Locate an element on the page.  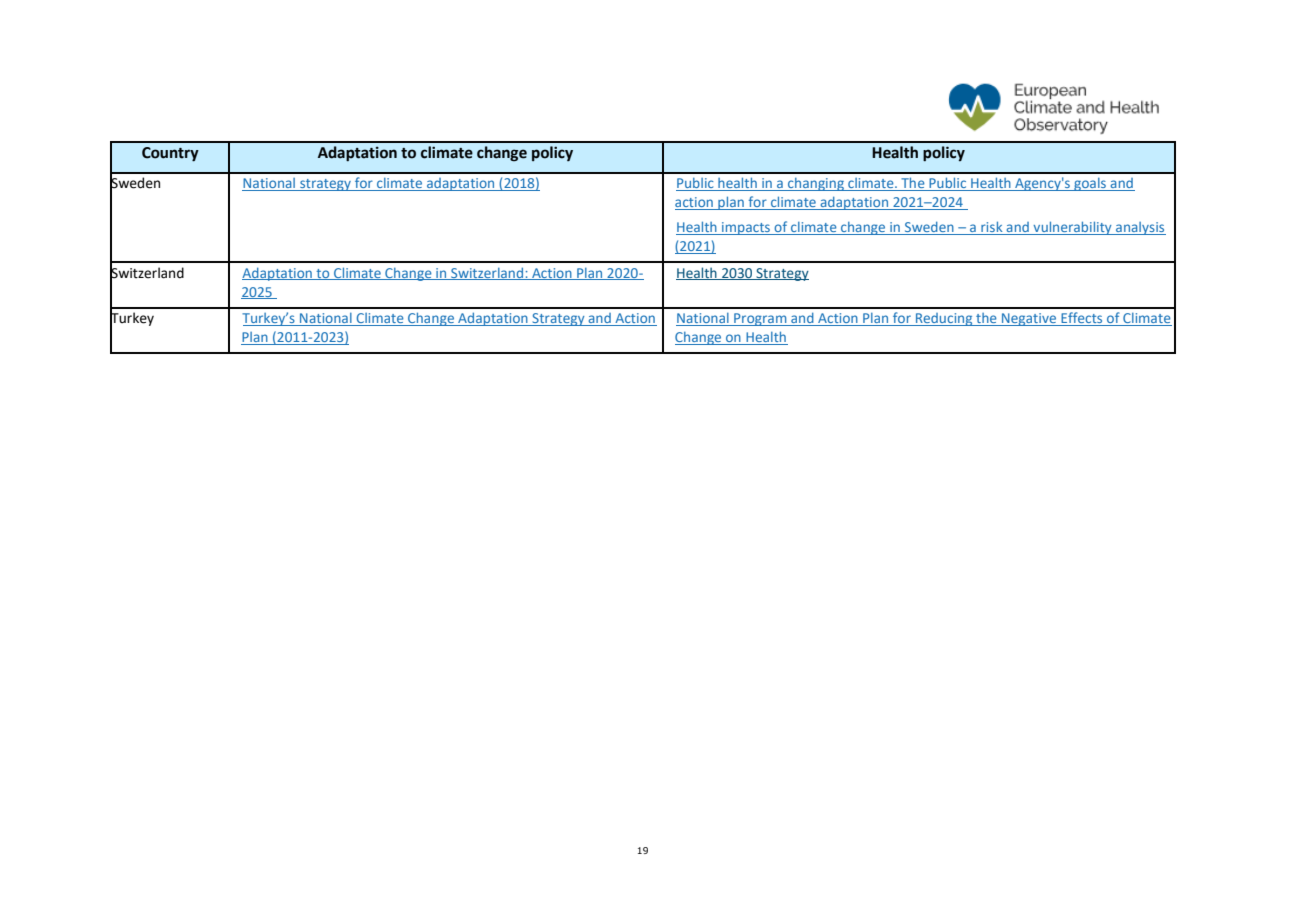
goals is located at coordinates (1090, 184).
